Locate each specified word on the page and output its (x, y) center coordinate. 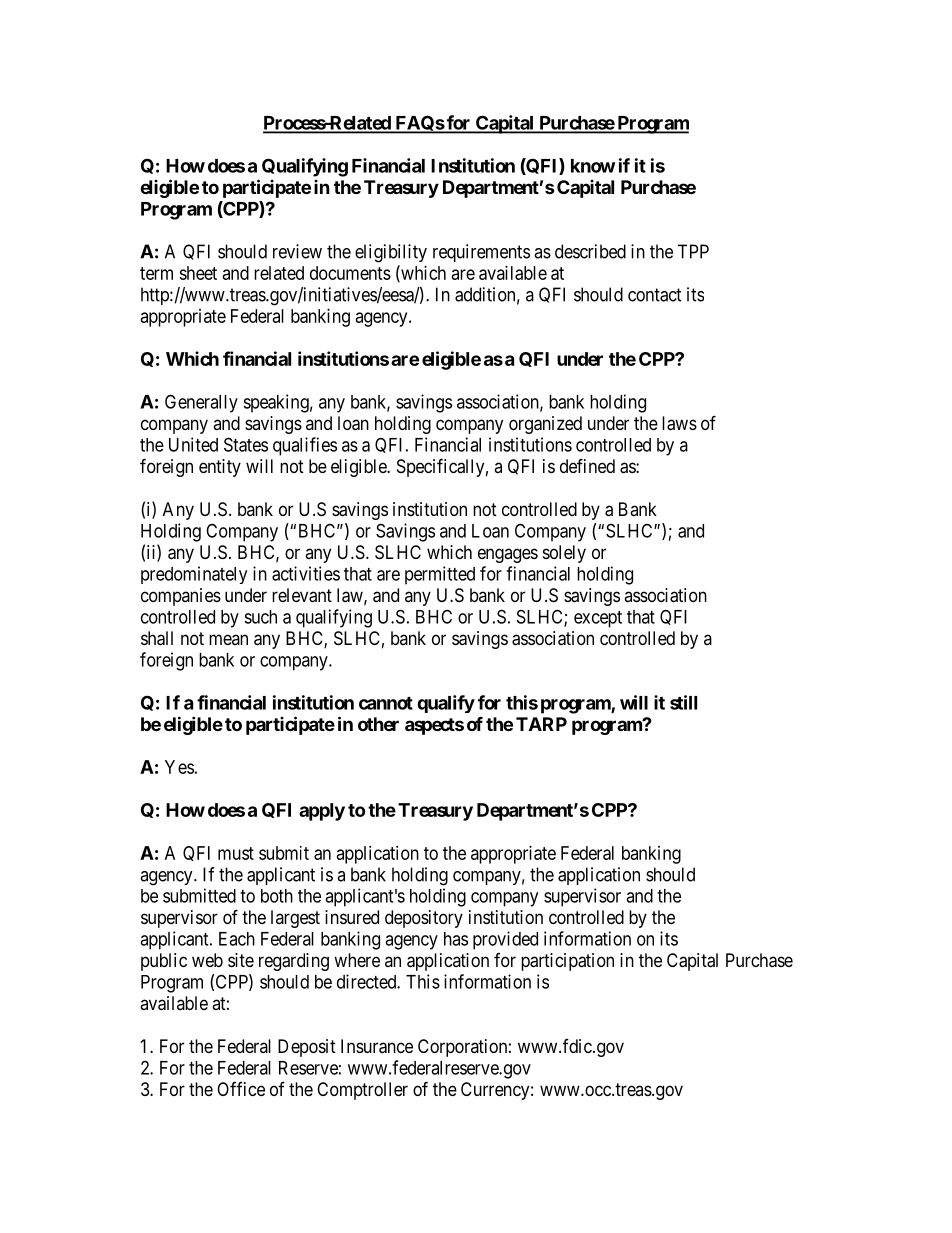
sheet (198, 273)
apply (322, 812)
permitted (440, 575)
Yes (179, 767)
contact (655, 295)
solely (564, 554)
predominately (194, 575)
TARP (541, 724)
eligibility (391, 253)
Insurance (377, 1046)
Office (241, 1089)
